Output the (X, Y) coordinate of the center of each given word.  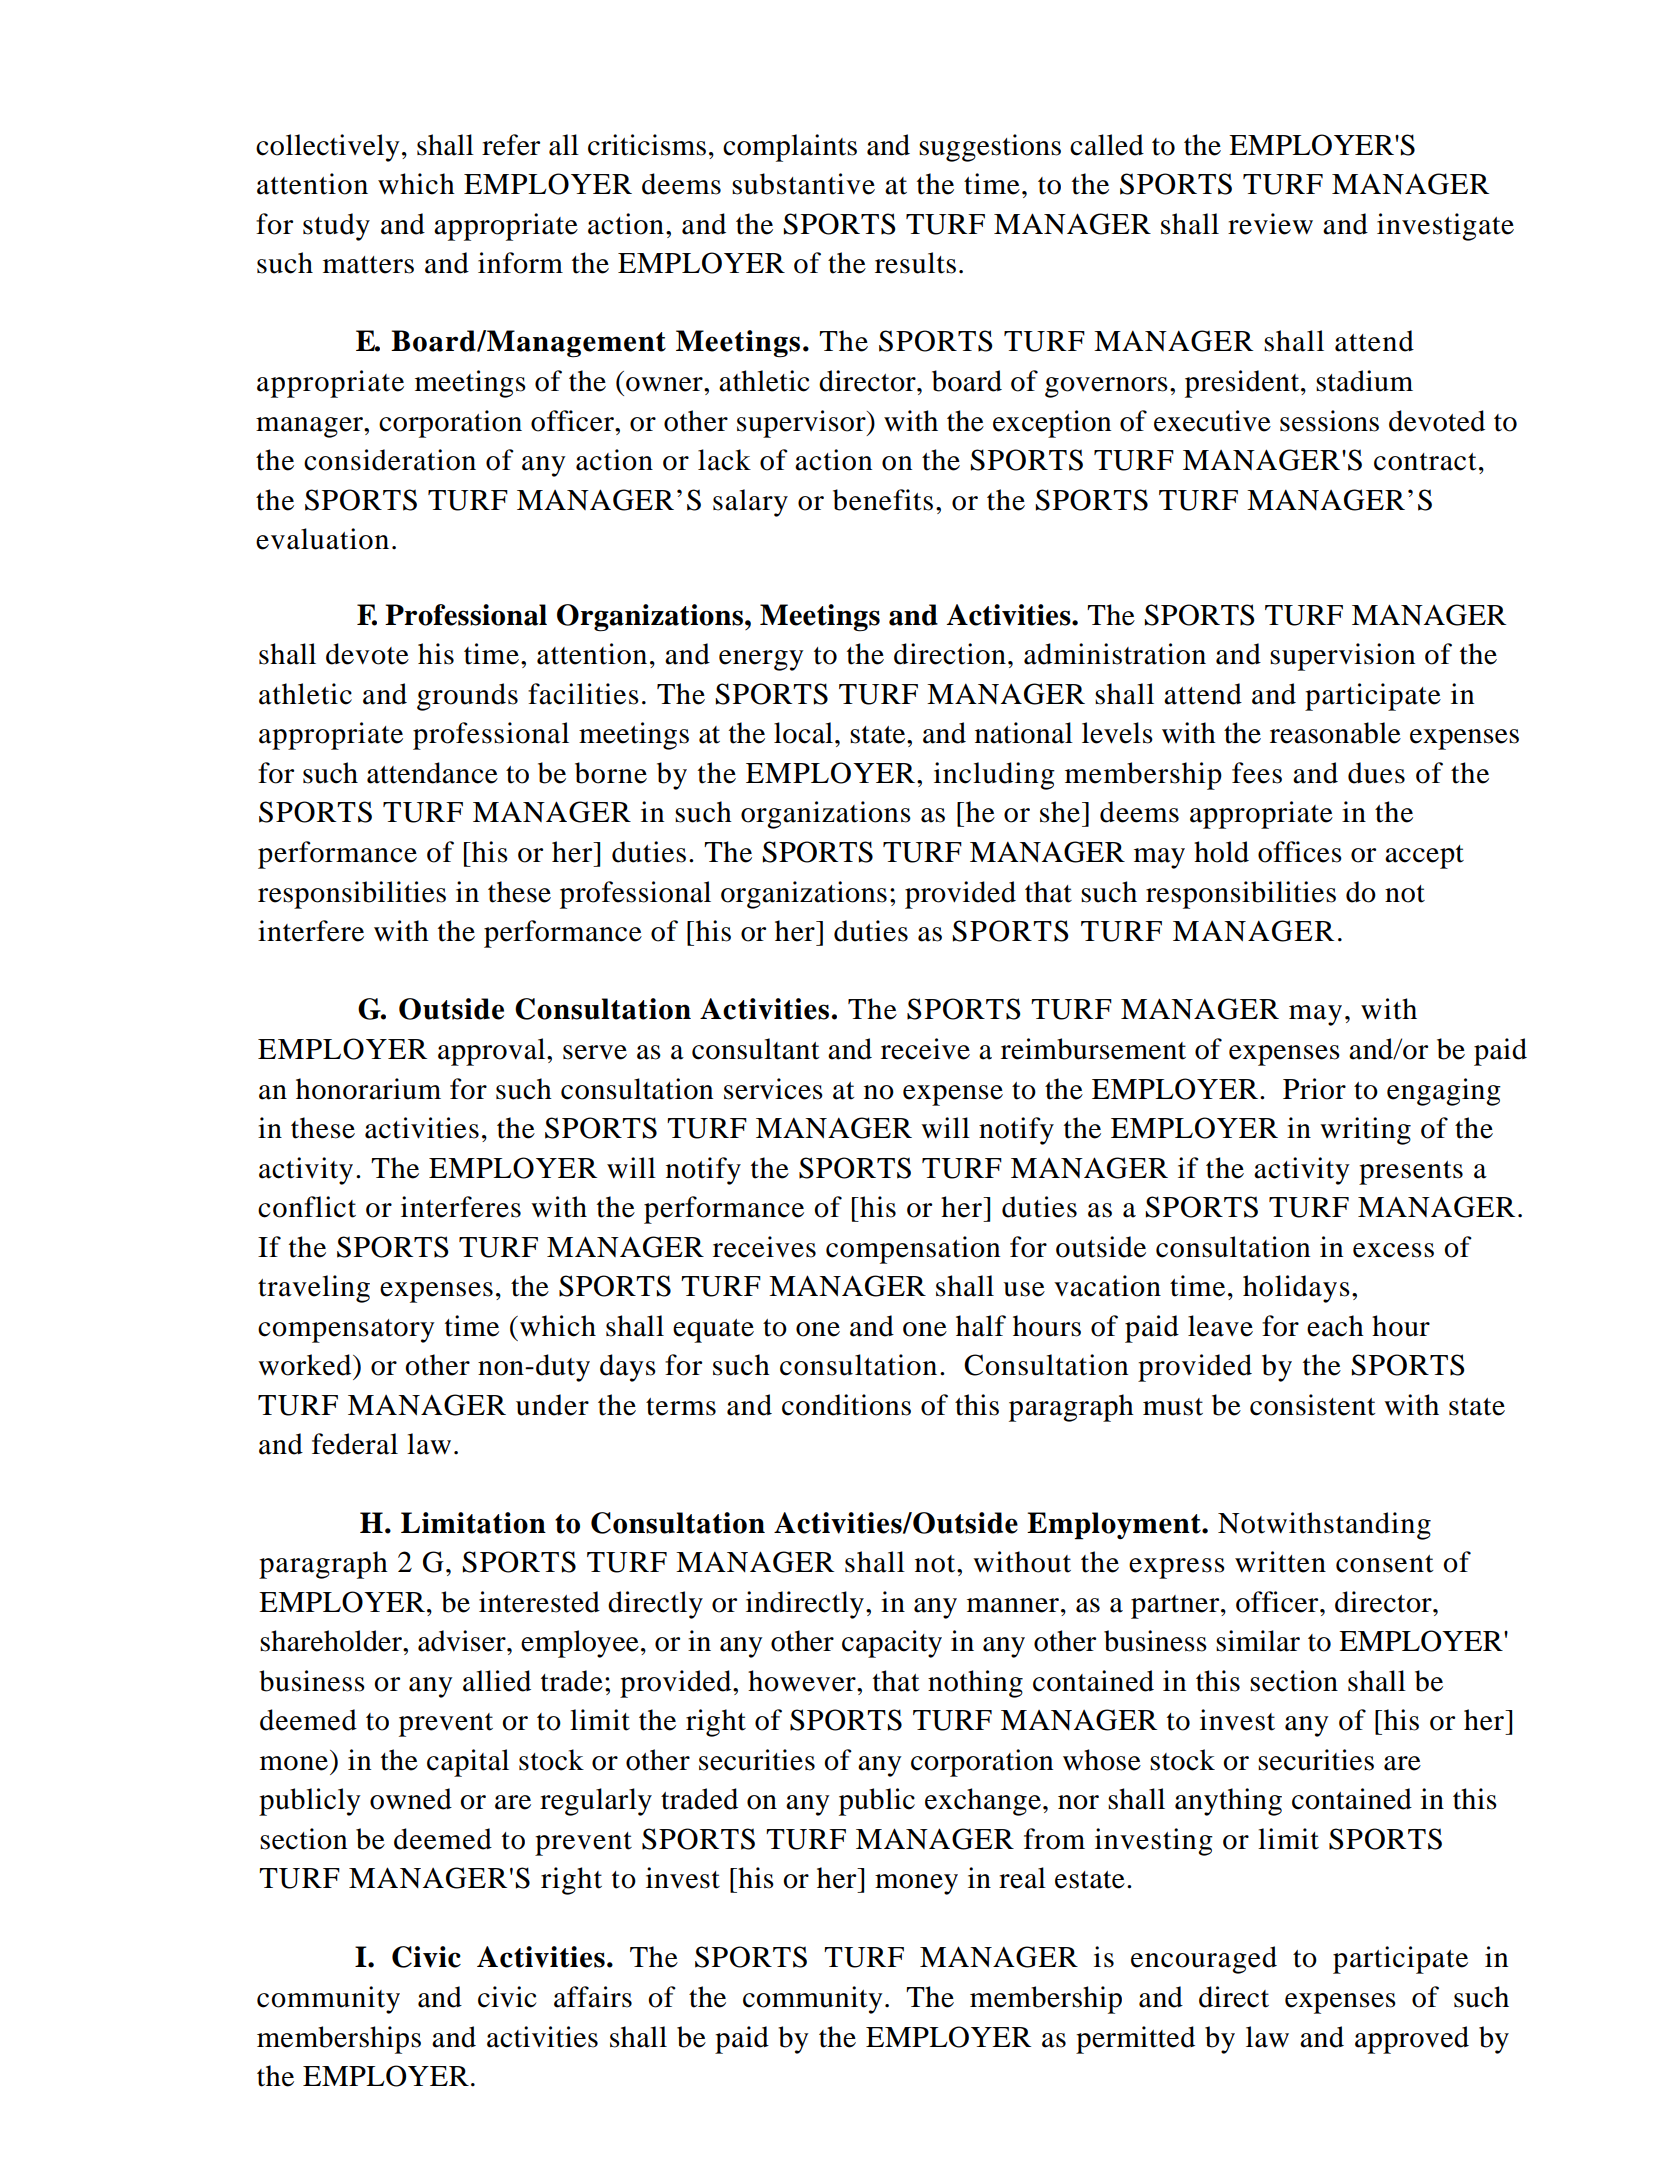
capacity (892, 1644)
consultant (756, 1049)
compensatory (346, 1331)
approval (493, 1052)
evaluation (322, 539)
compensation (913, 1250)
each (1335, 1326)
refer (511, 145)
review (1270, 224)
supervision (1342, 657)
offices (1300, 852)
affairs (593, 1997)
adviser (463, 1641)
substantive (803, 184)
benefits (883, 500)
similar (1258, 1641)
